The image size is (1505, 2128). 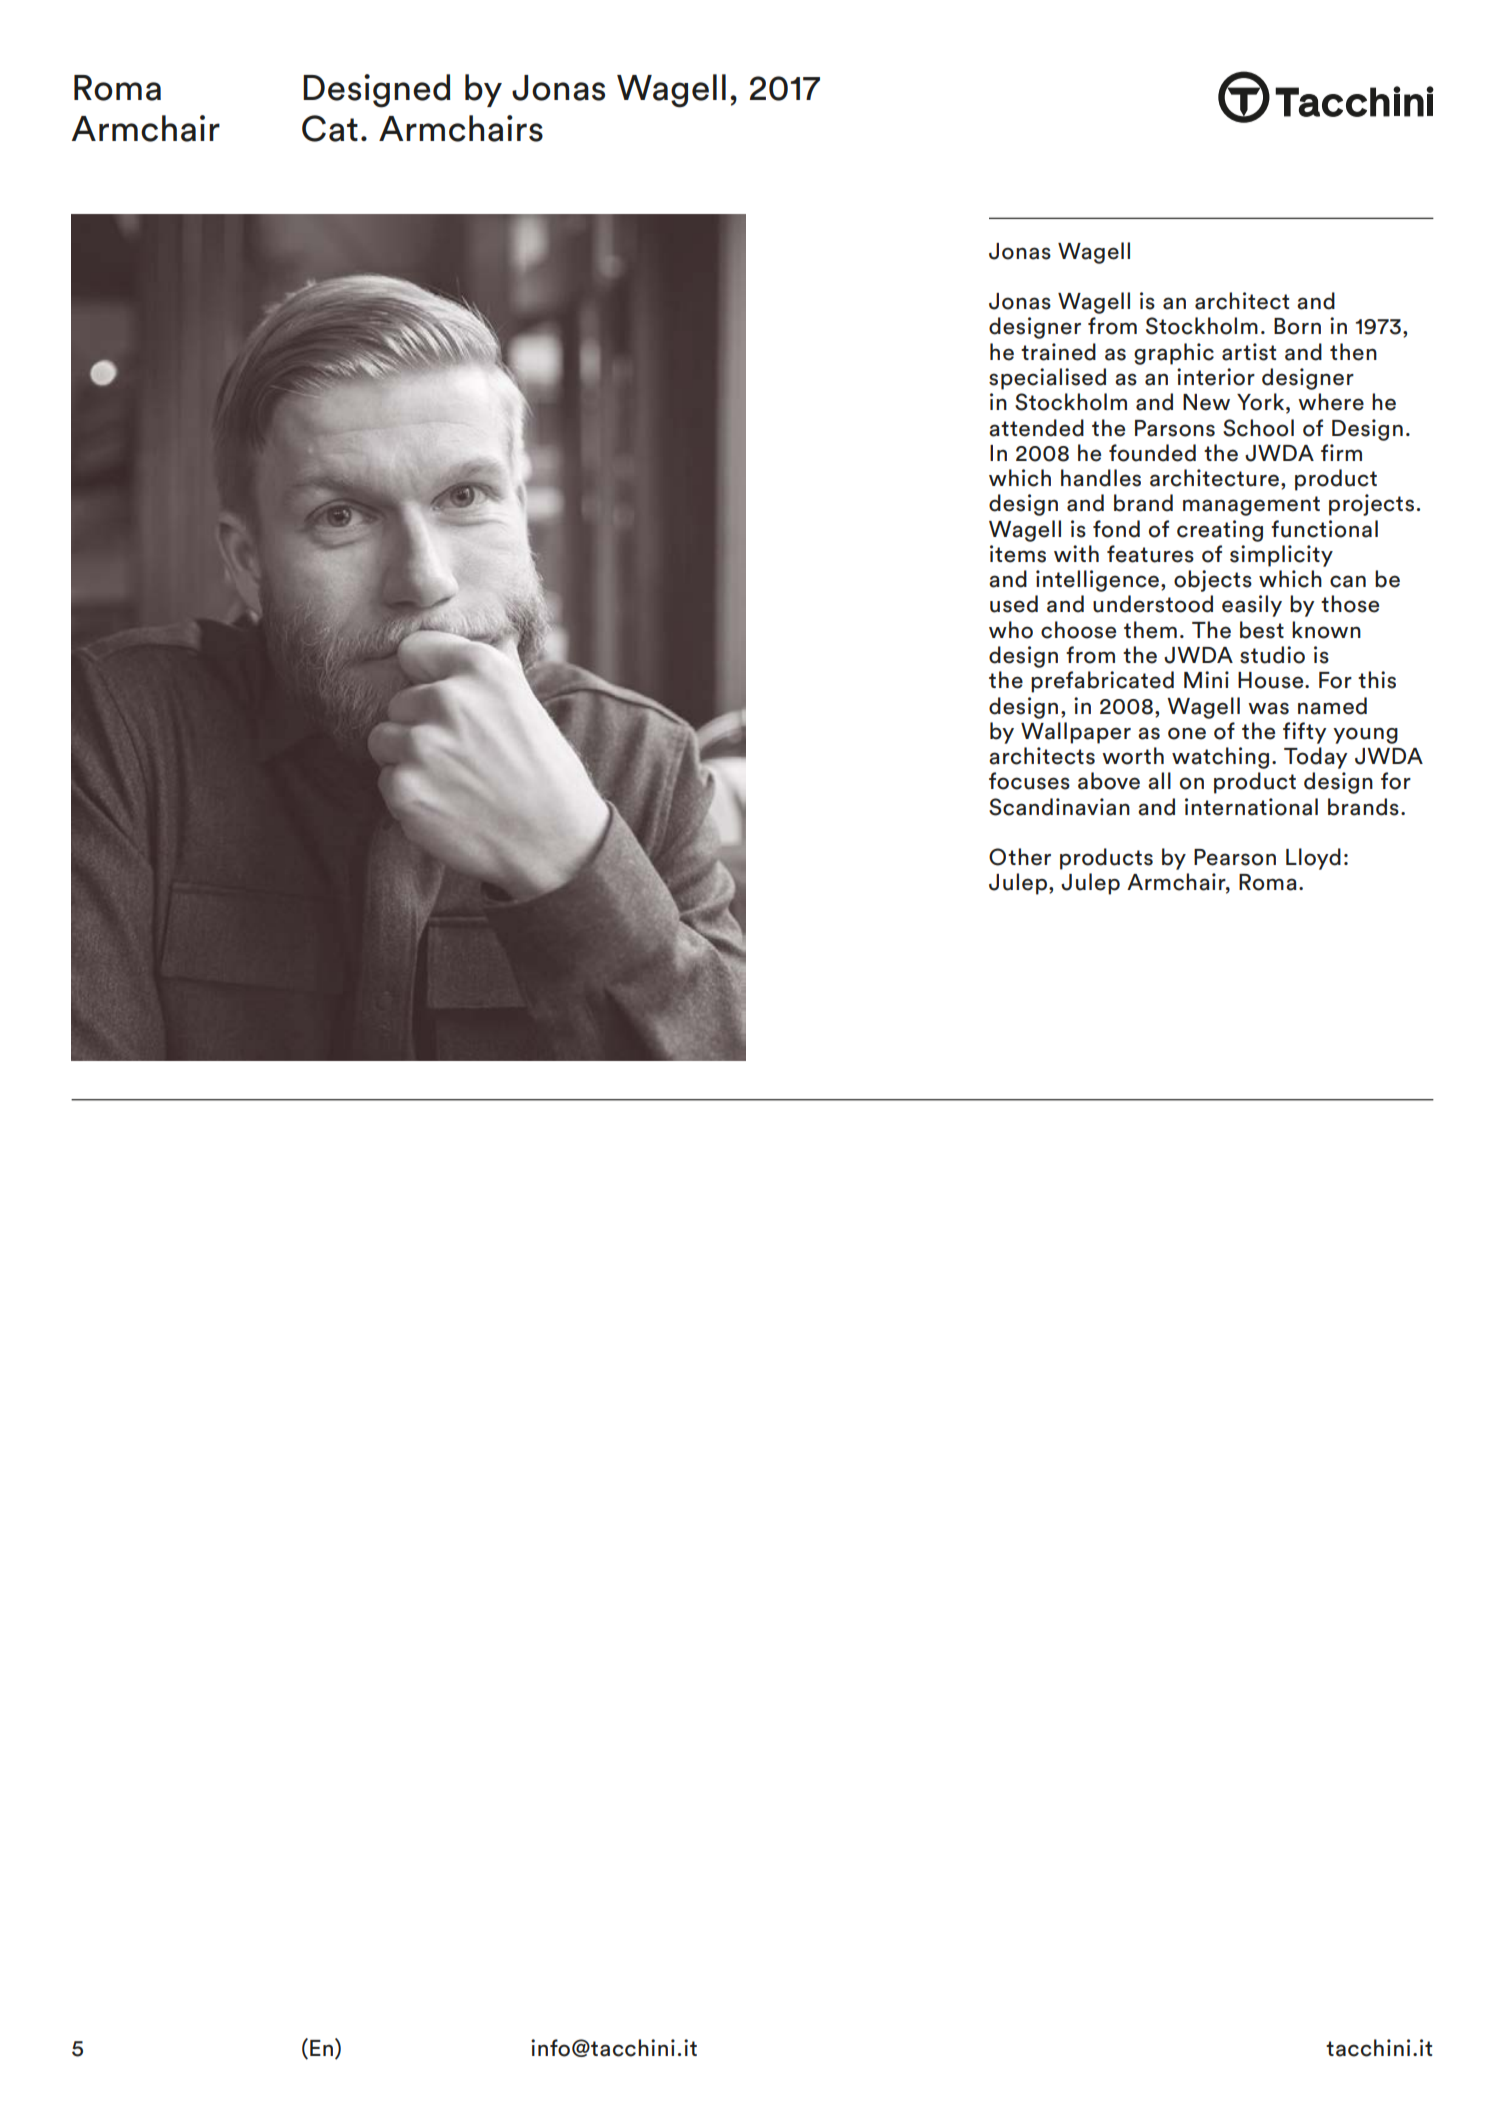 I want to click on then, so click(x=1353, y=352).
